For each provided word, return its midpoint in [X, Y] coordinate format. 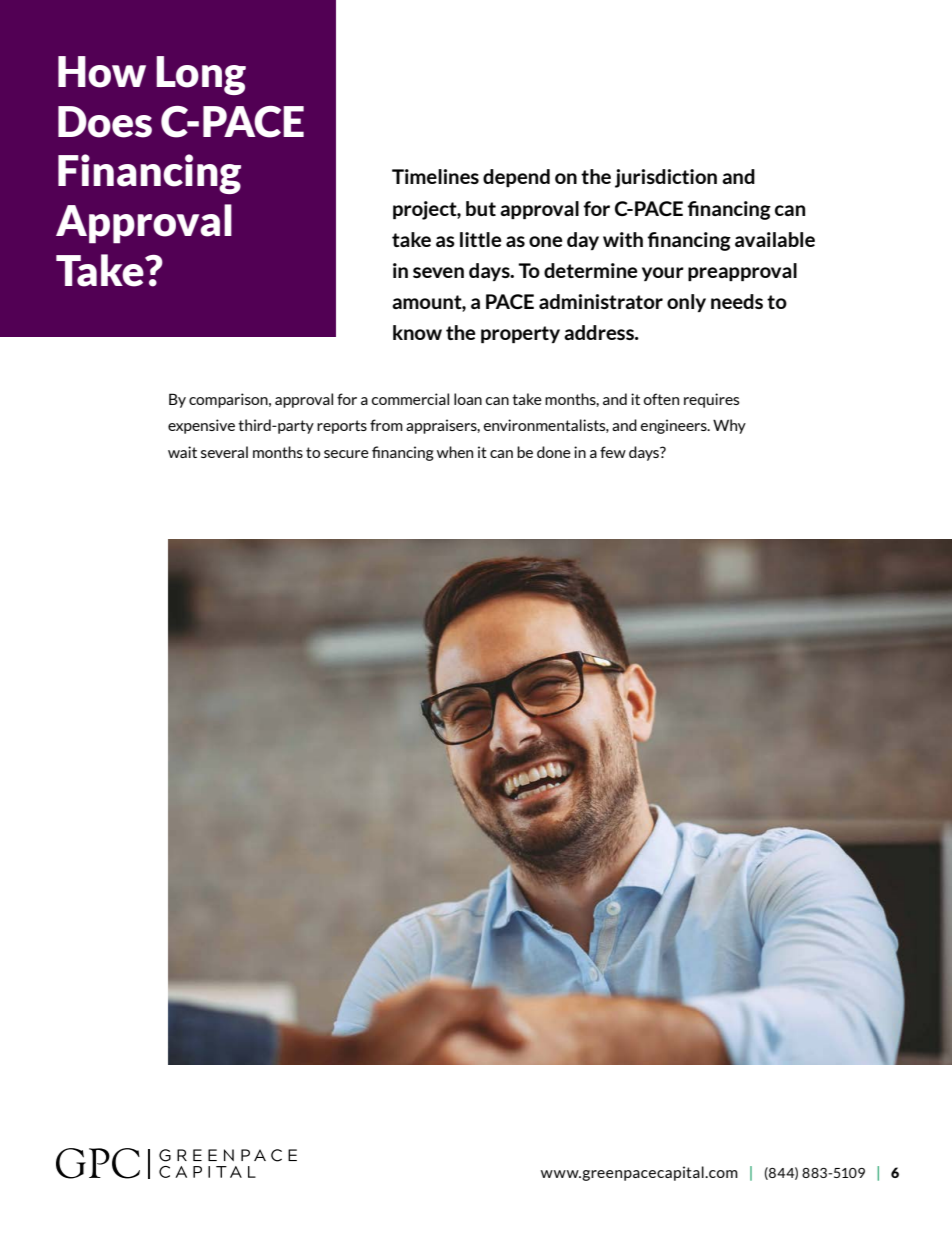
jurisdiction [666, 178]
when [455, 452]
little [481, 239]
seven [438, 272]
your [663, 274]
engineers [675, 426]
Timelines [435, 176]
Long [201, 75]
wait [182, 452]
